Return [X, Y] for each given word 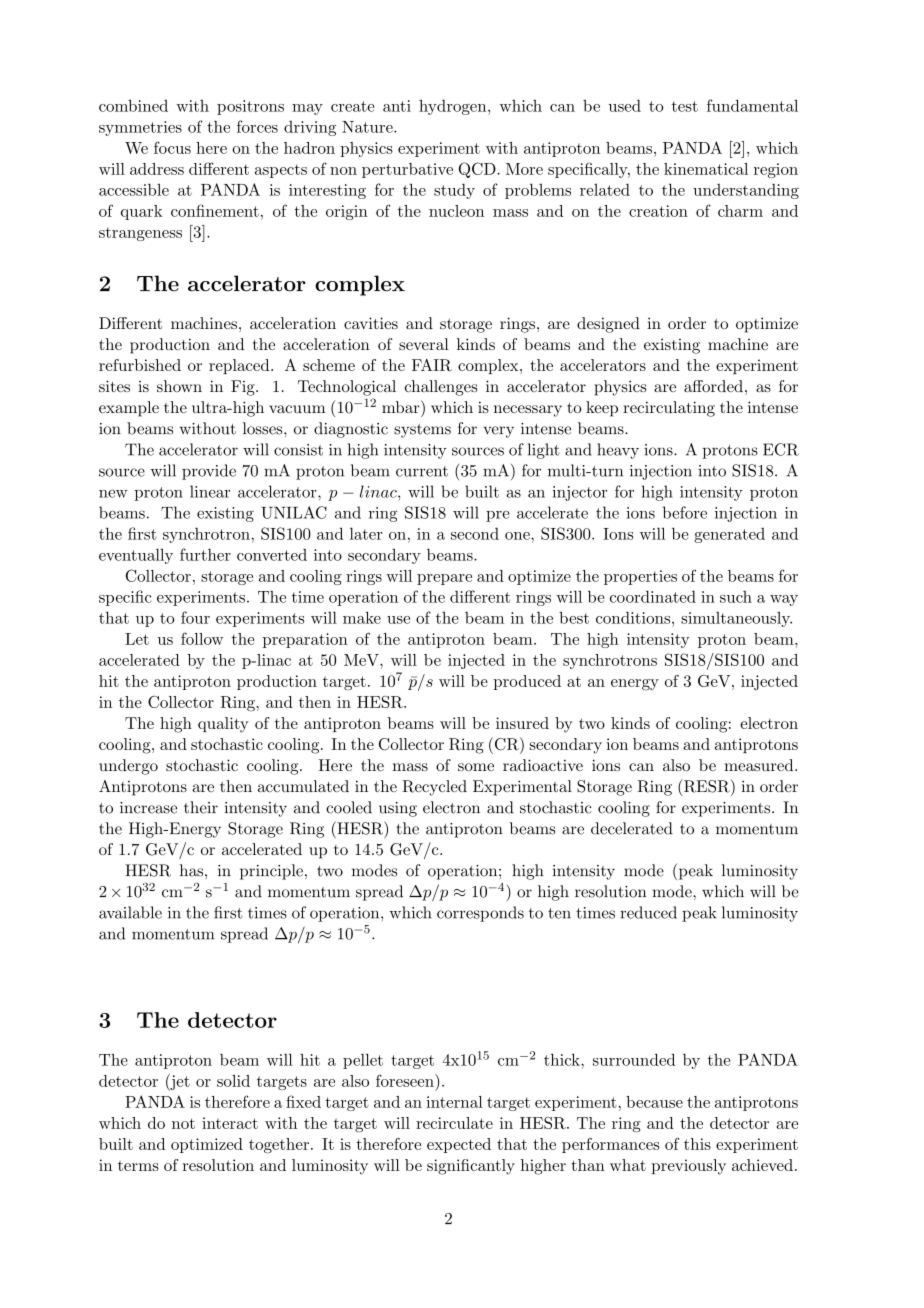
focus [172, 147]
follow [202, 638]
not [183, 1123]
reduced [648, 912]
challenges [441, 388]
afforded [713, 386]
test [685, 106]
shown [179, 386]
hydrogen [454, 107]
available [130, 912]
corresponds [480, 914]
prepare [444, 579]
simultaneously [736, 619]
